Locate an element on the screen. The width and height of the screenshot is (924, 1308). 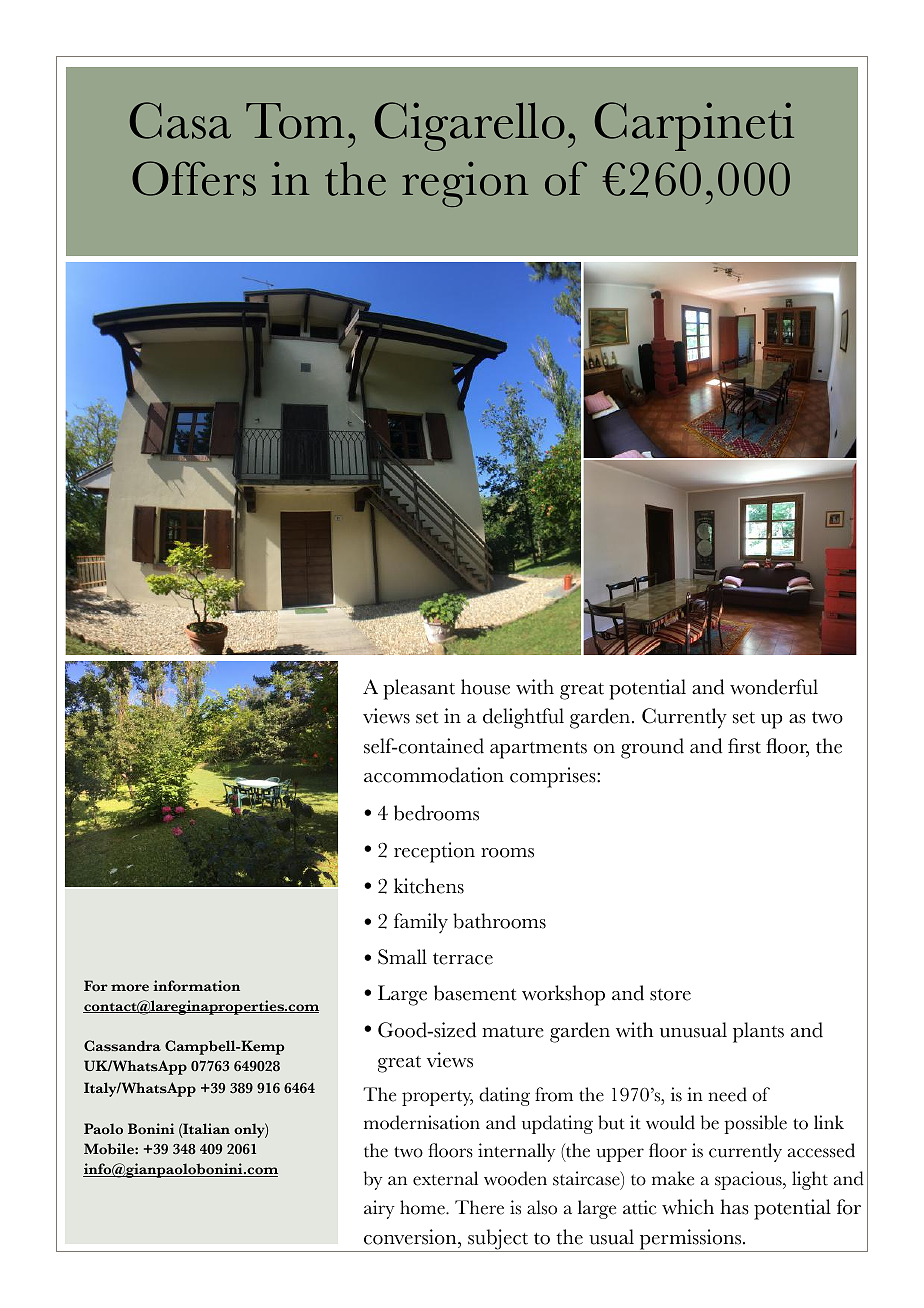
Offers is located at coordinates (194, 178).
